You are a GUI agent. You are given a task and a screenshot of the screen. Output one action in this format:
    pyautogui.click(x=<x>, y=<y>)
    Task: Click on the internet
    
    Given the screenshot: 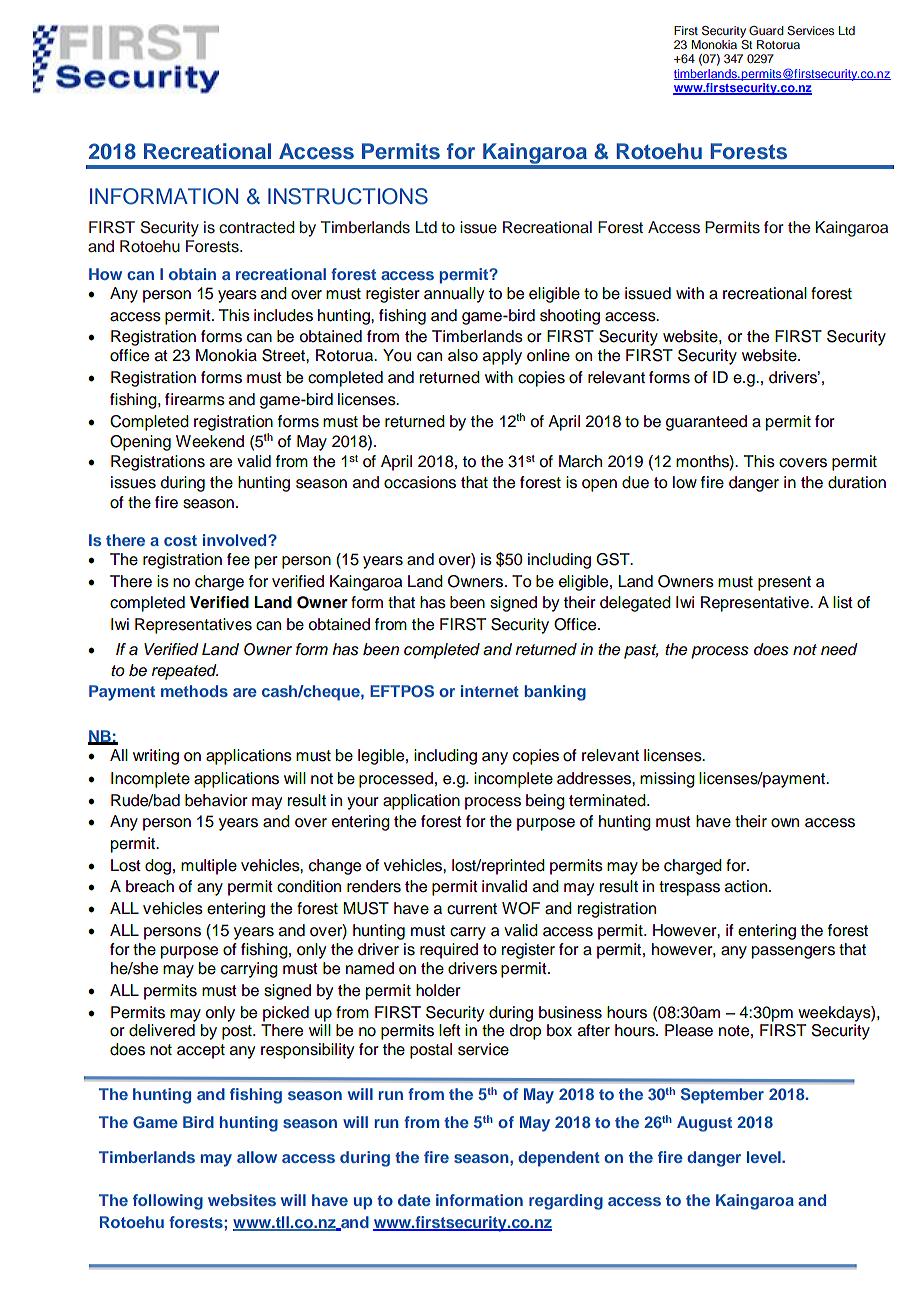 What is the action you would take?
    pyautogui.click(x=490, y=691)
